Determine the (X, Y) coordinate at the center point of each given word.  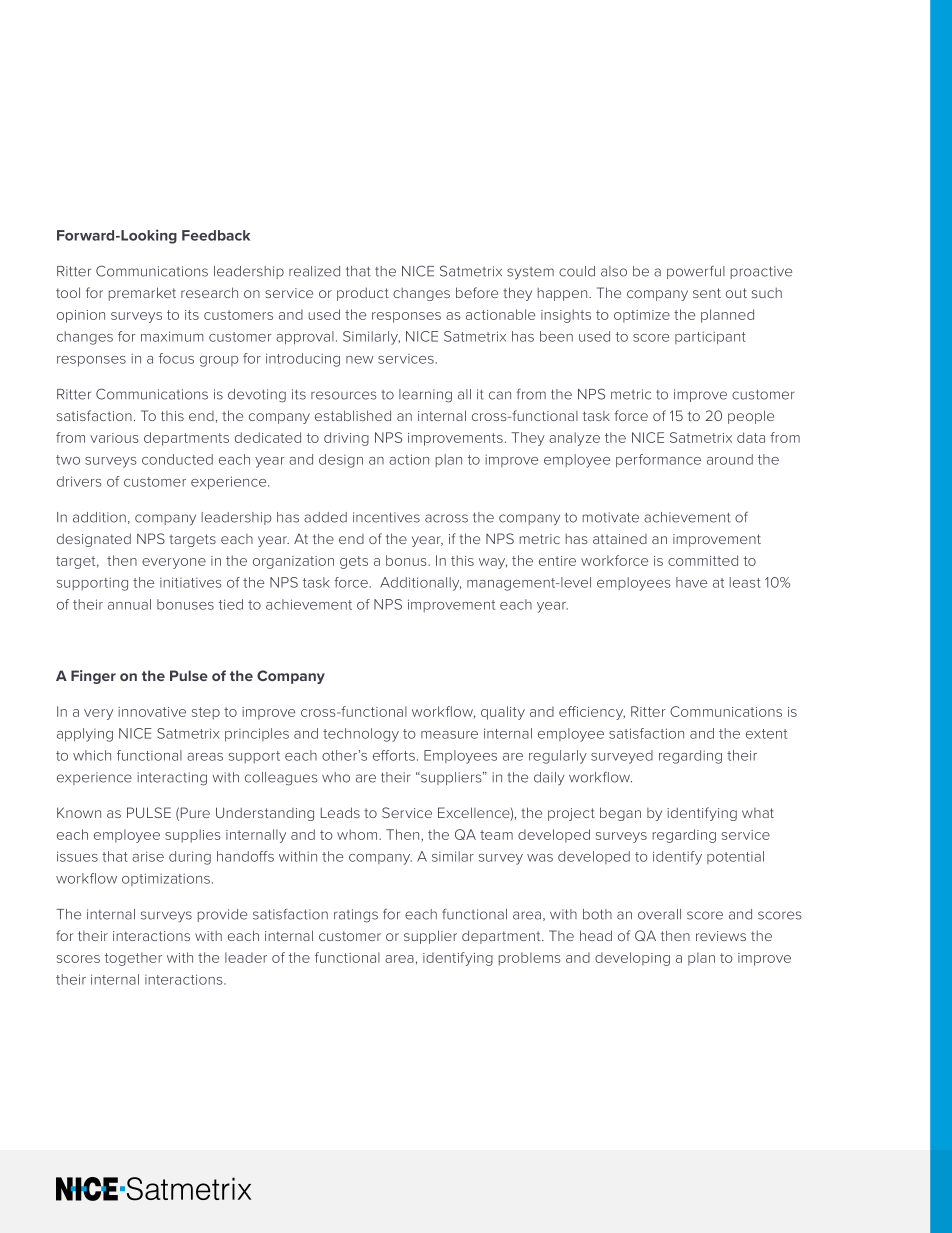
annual (129, 604)
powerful (696, 272)
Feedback (216, 235)
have (691, 582)
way (493, 563)
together (133, 959)
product (363, 294)
